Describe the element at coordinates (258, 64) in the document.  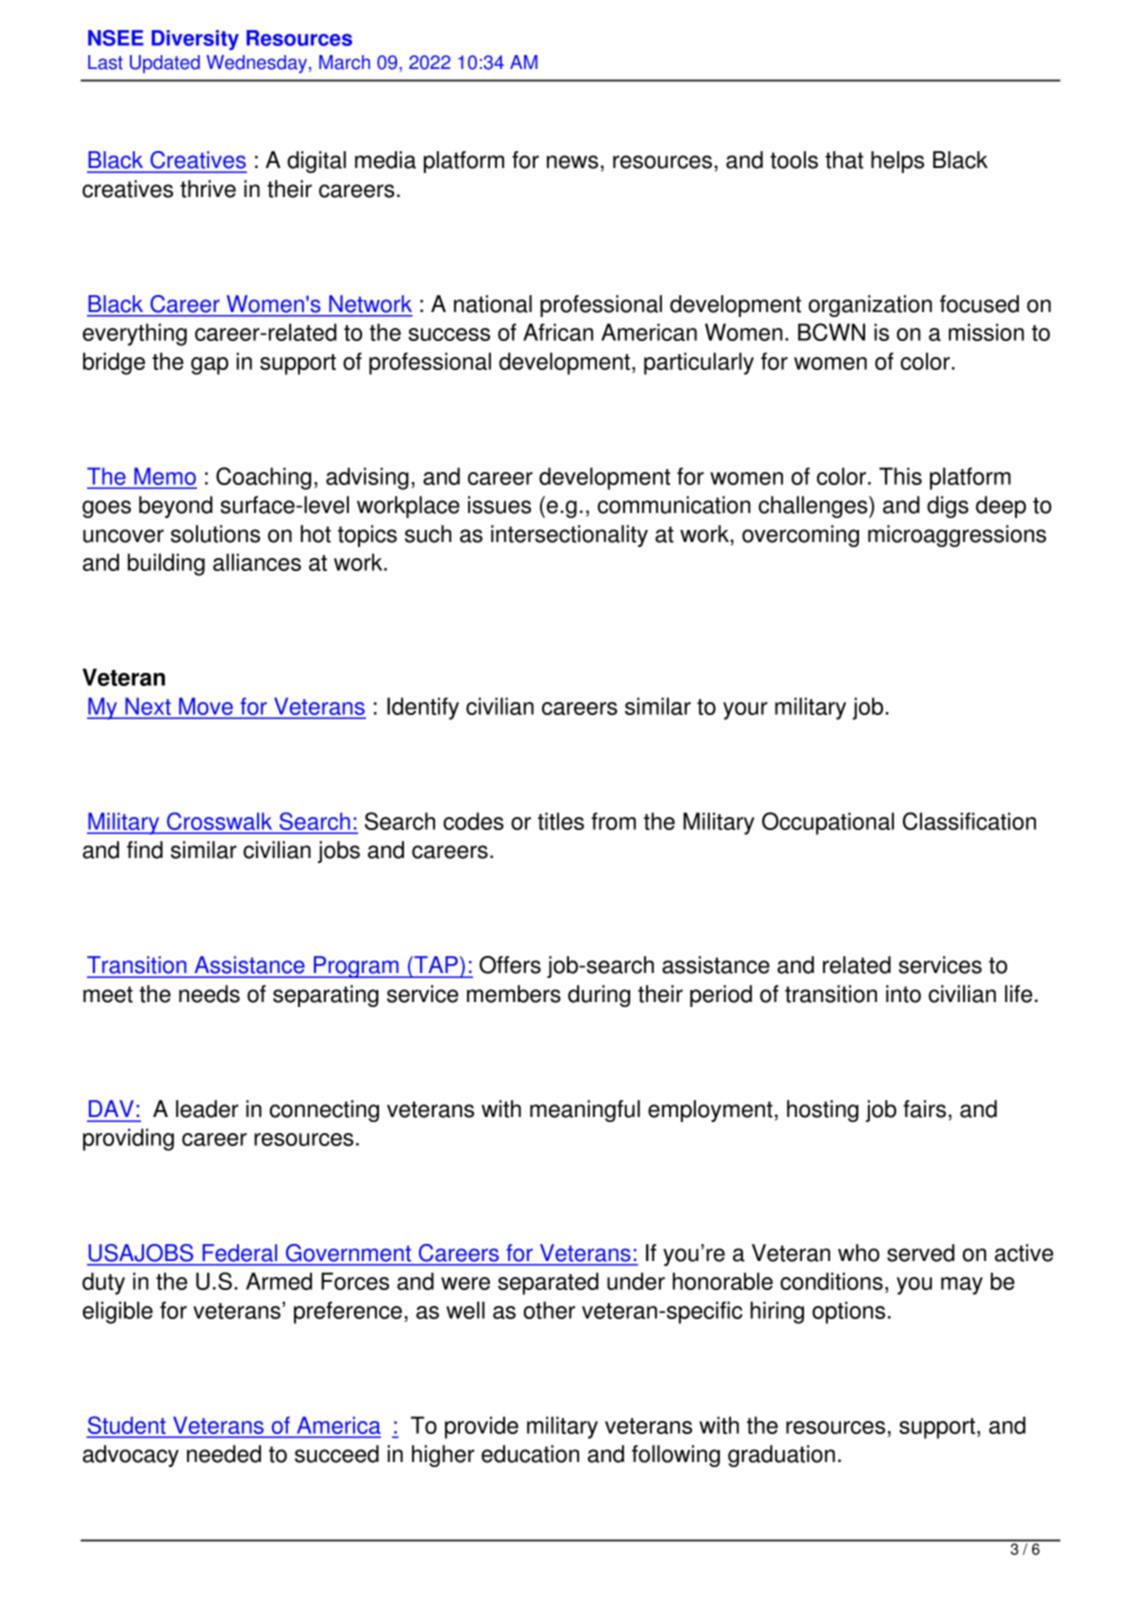
I see `Wednesday` at that location.
